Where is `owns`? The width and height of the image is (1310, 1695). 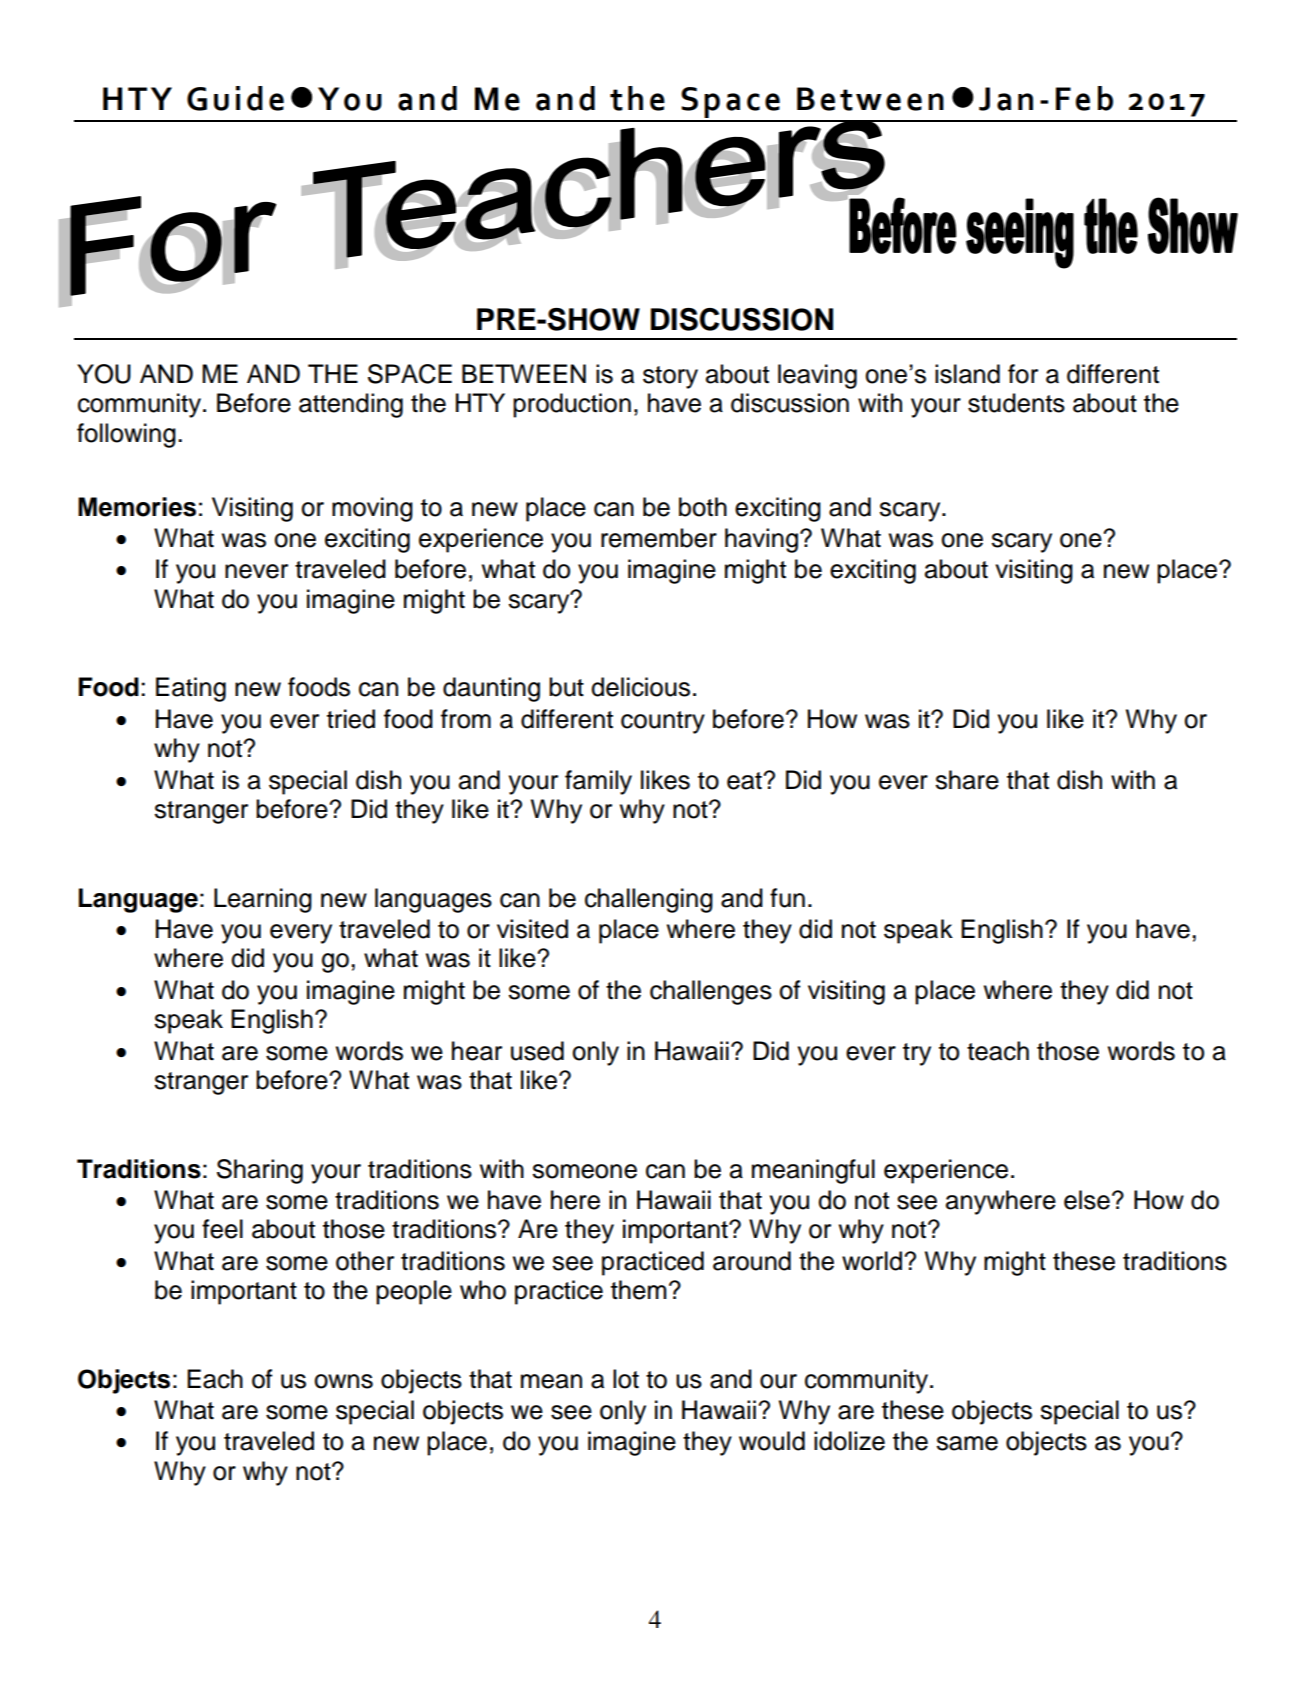 owns is located at coordinates (343, 1381).
